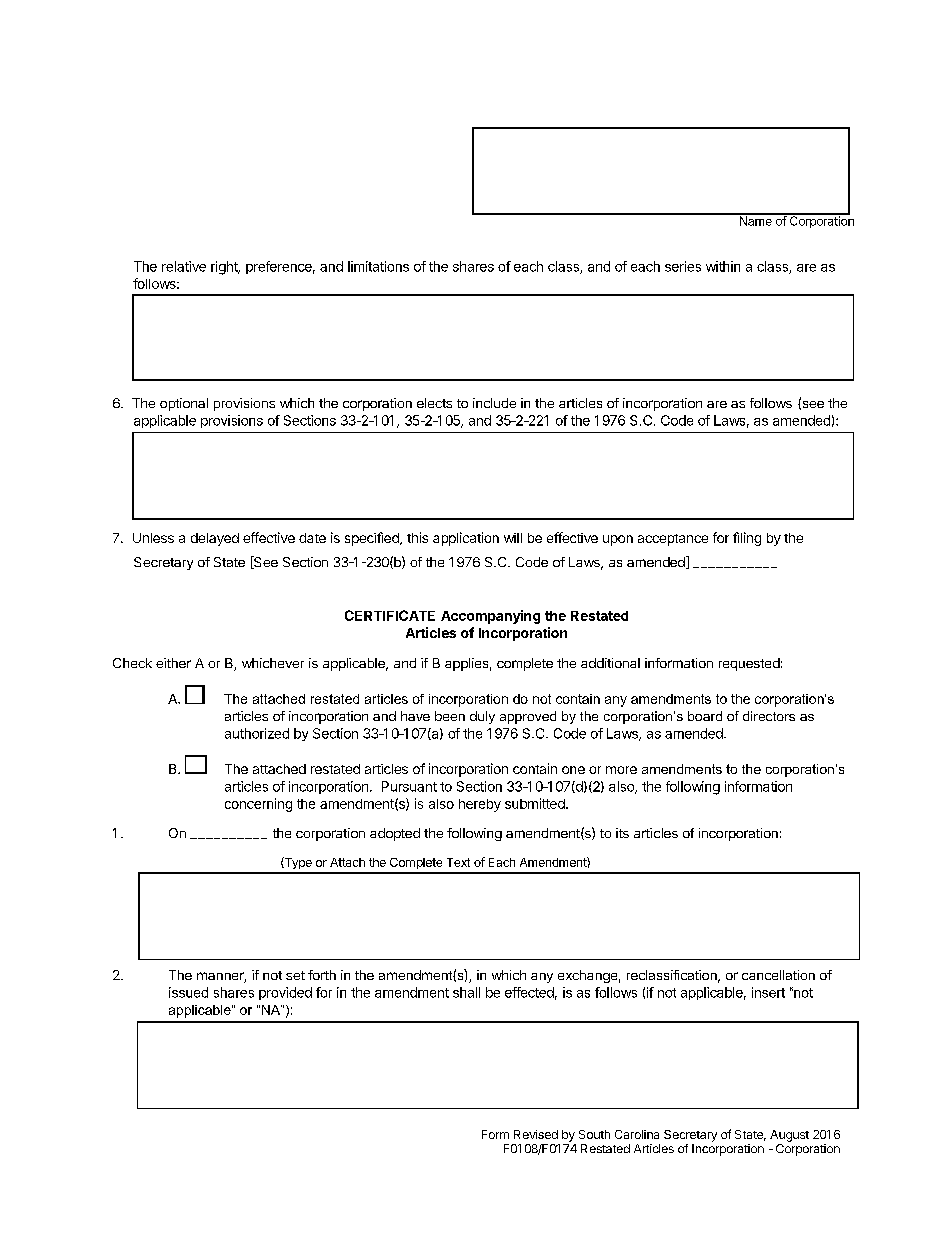 The image size is (952, 1233). Describe the element at coordinates (215, 539) in the image. I see `delayed` at that location.
